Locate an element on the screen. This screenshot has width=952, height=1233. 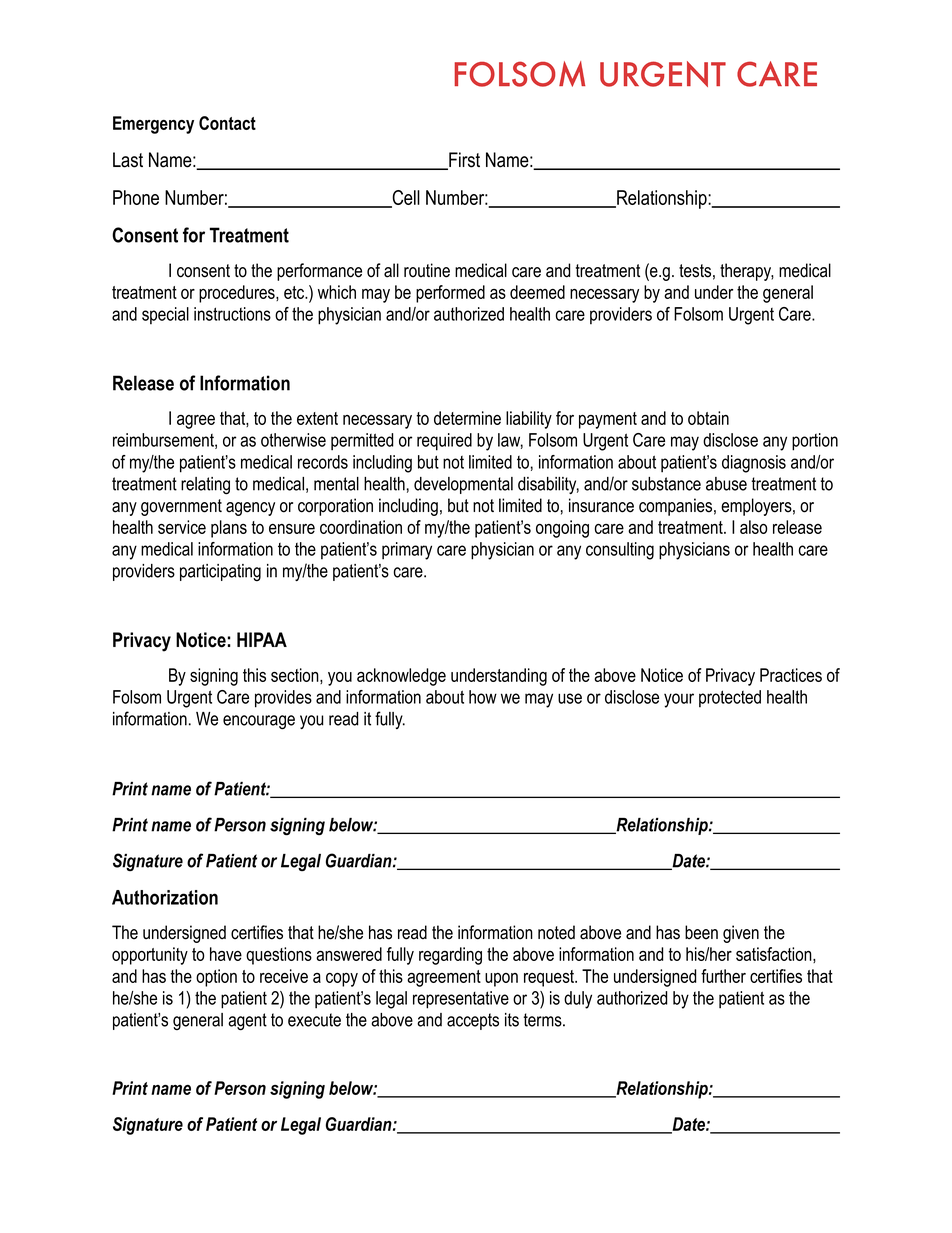
therapy is located at coordinates (747, 272).
